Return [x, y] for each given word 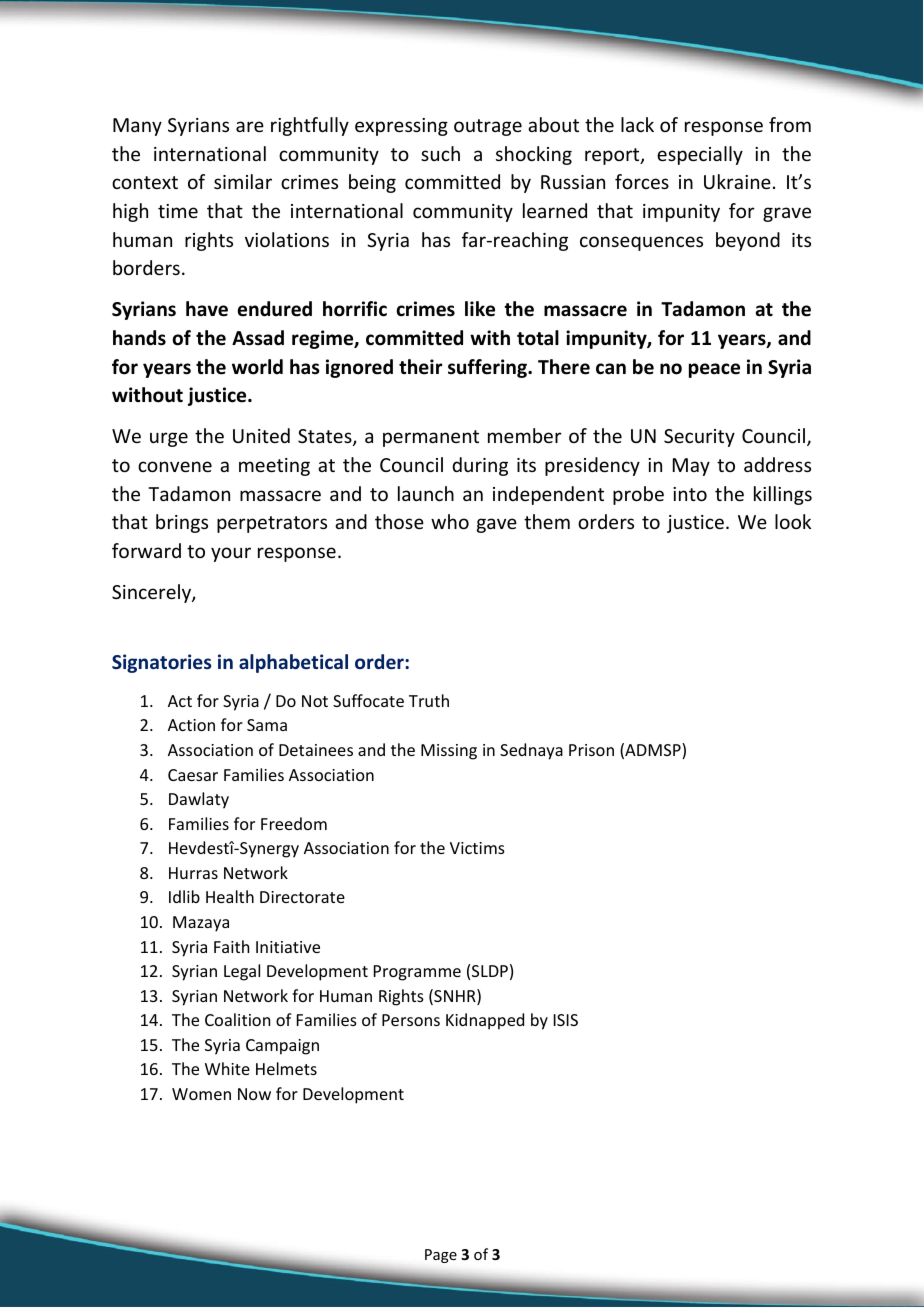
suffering [488, 368]
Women [201, 1094]
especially [700, 155]
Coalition [237, 1019]
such [440, 153]
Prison [591, 750]
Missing [449, 752]
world [257, 367]
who [450, 521]
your [231, 554]
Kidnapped [485, 1021]
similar [243, 181]
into [690, 494]
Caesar [193, 775]
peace [714, 370]
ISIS [566, 1020]
